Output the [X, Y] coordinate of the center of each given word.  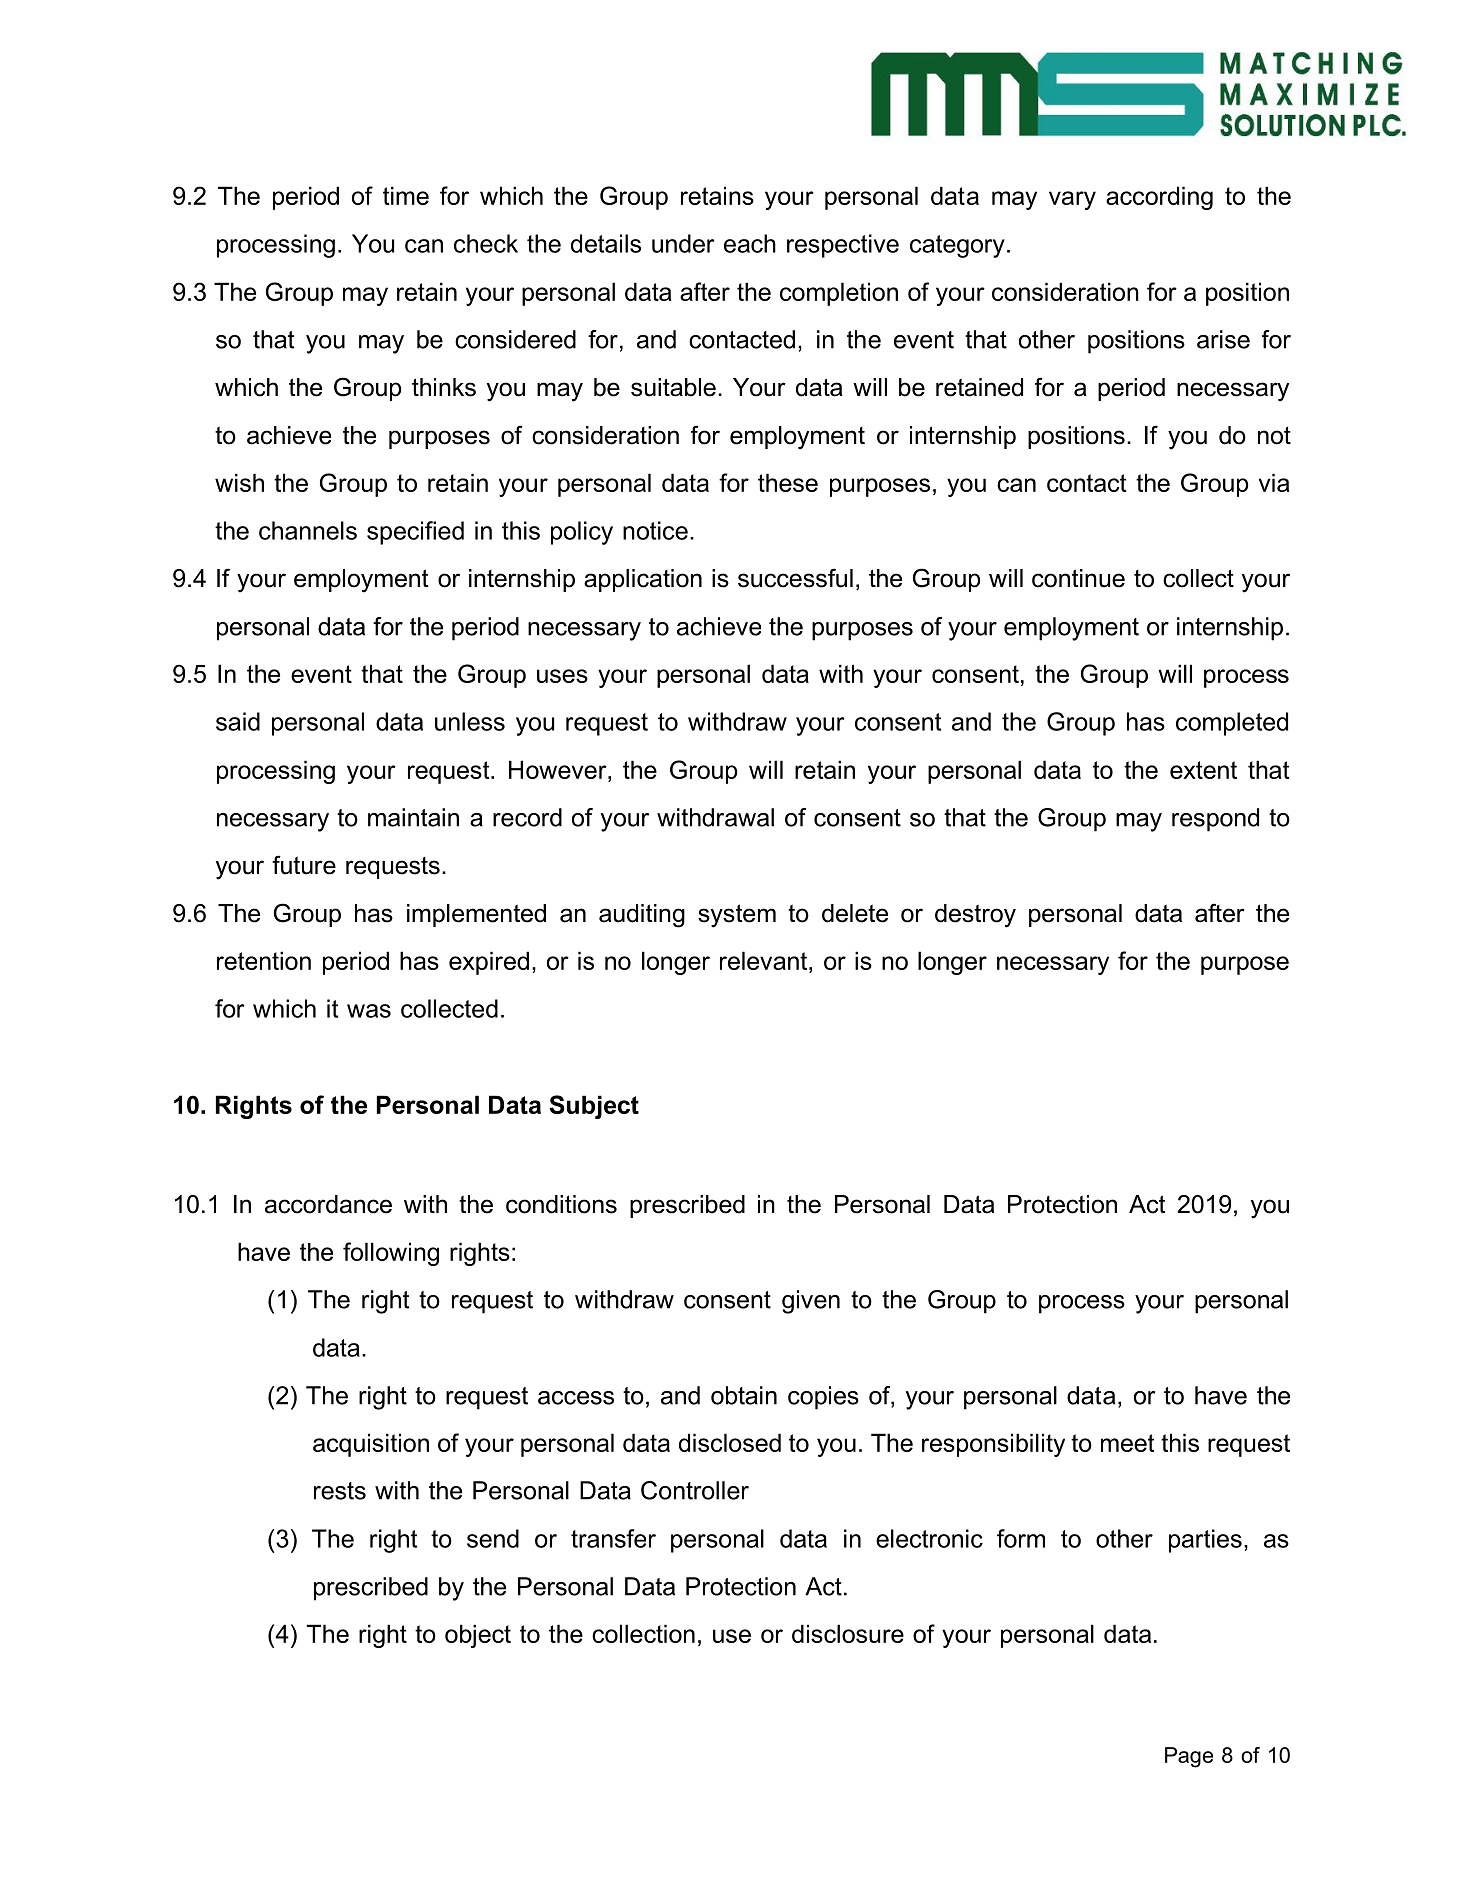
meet [1127, 1443]
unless [470, 721]
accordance [328, 1204]
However [559, 769]
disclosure [848, 1633]
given [811, 1302]
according [1159, 198]
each [750, 243]
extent [1203, 770]
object [478, 1636]
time [406, 195]
